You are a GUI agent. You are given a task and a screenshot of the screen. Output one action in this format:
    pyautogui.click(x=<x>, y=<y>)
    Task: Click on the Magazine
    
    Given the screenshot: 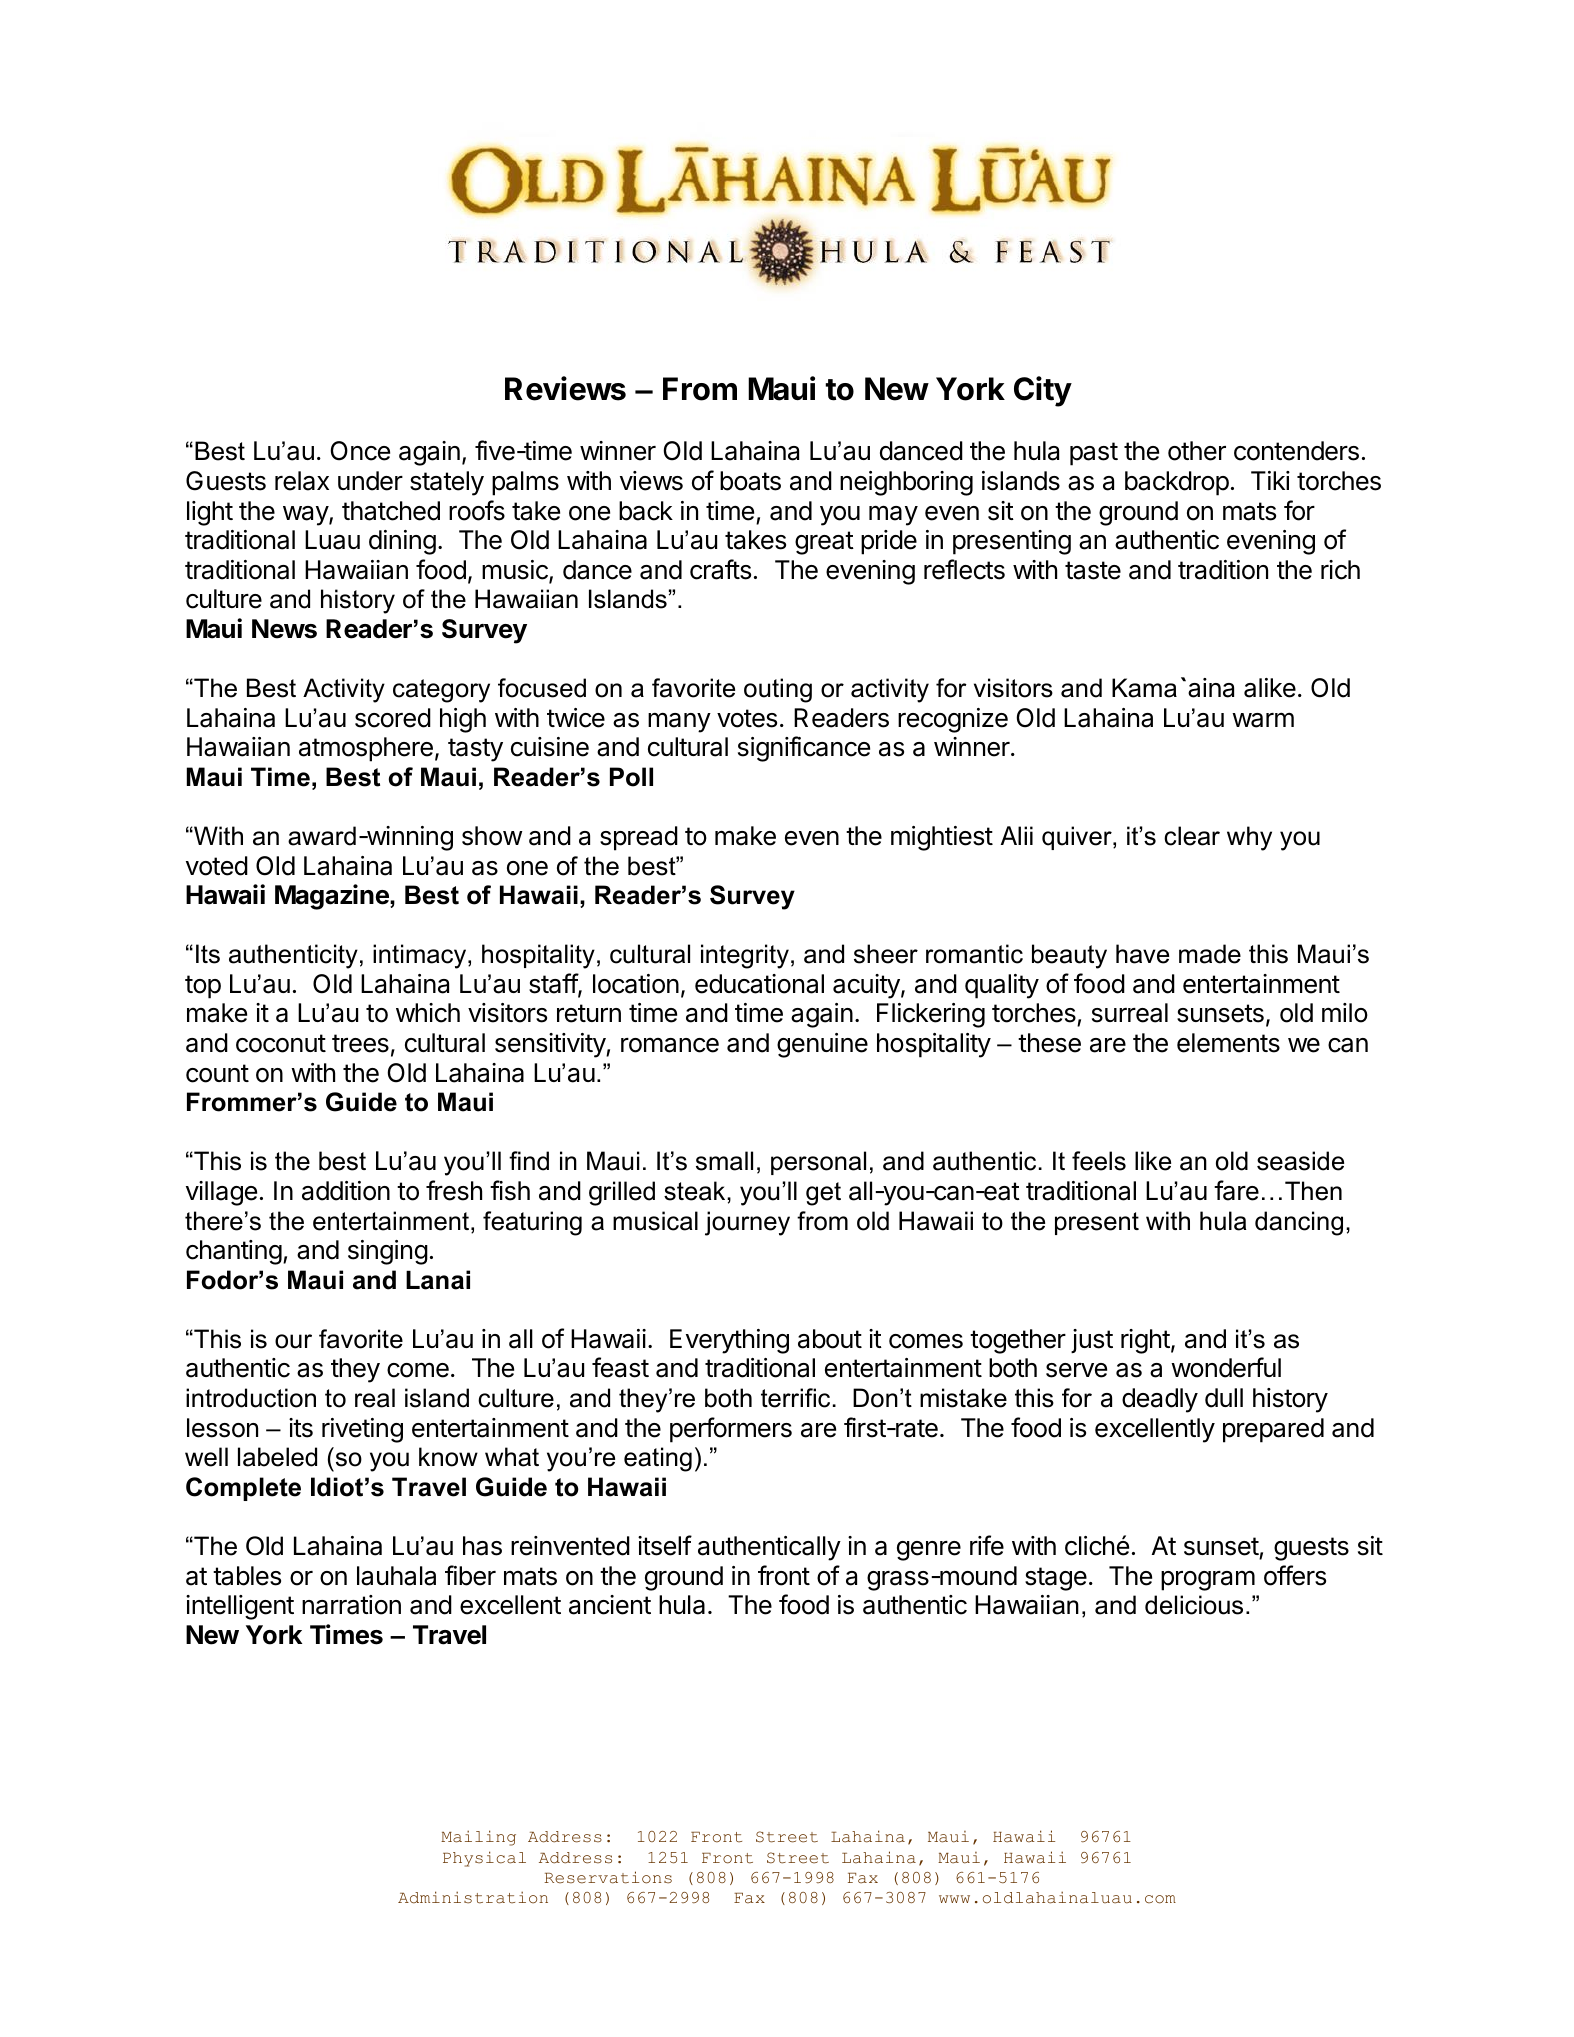 What is the action you would take?
    pyautogui.click(x=333, y=897)
